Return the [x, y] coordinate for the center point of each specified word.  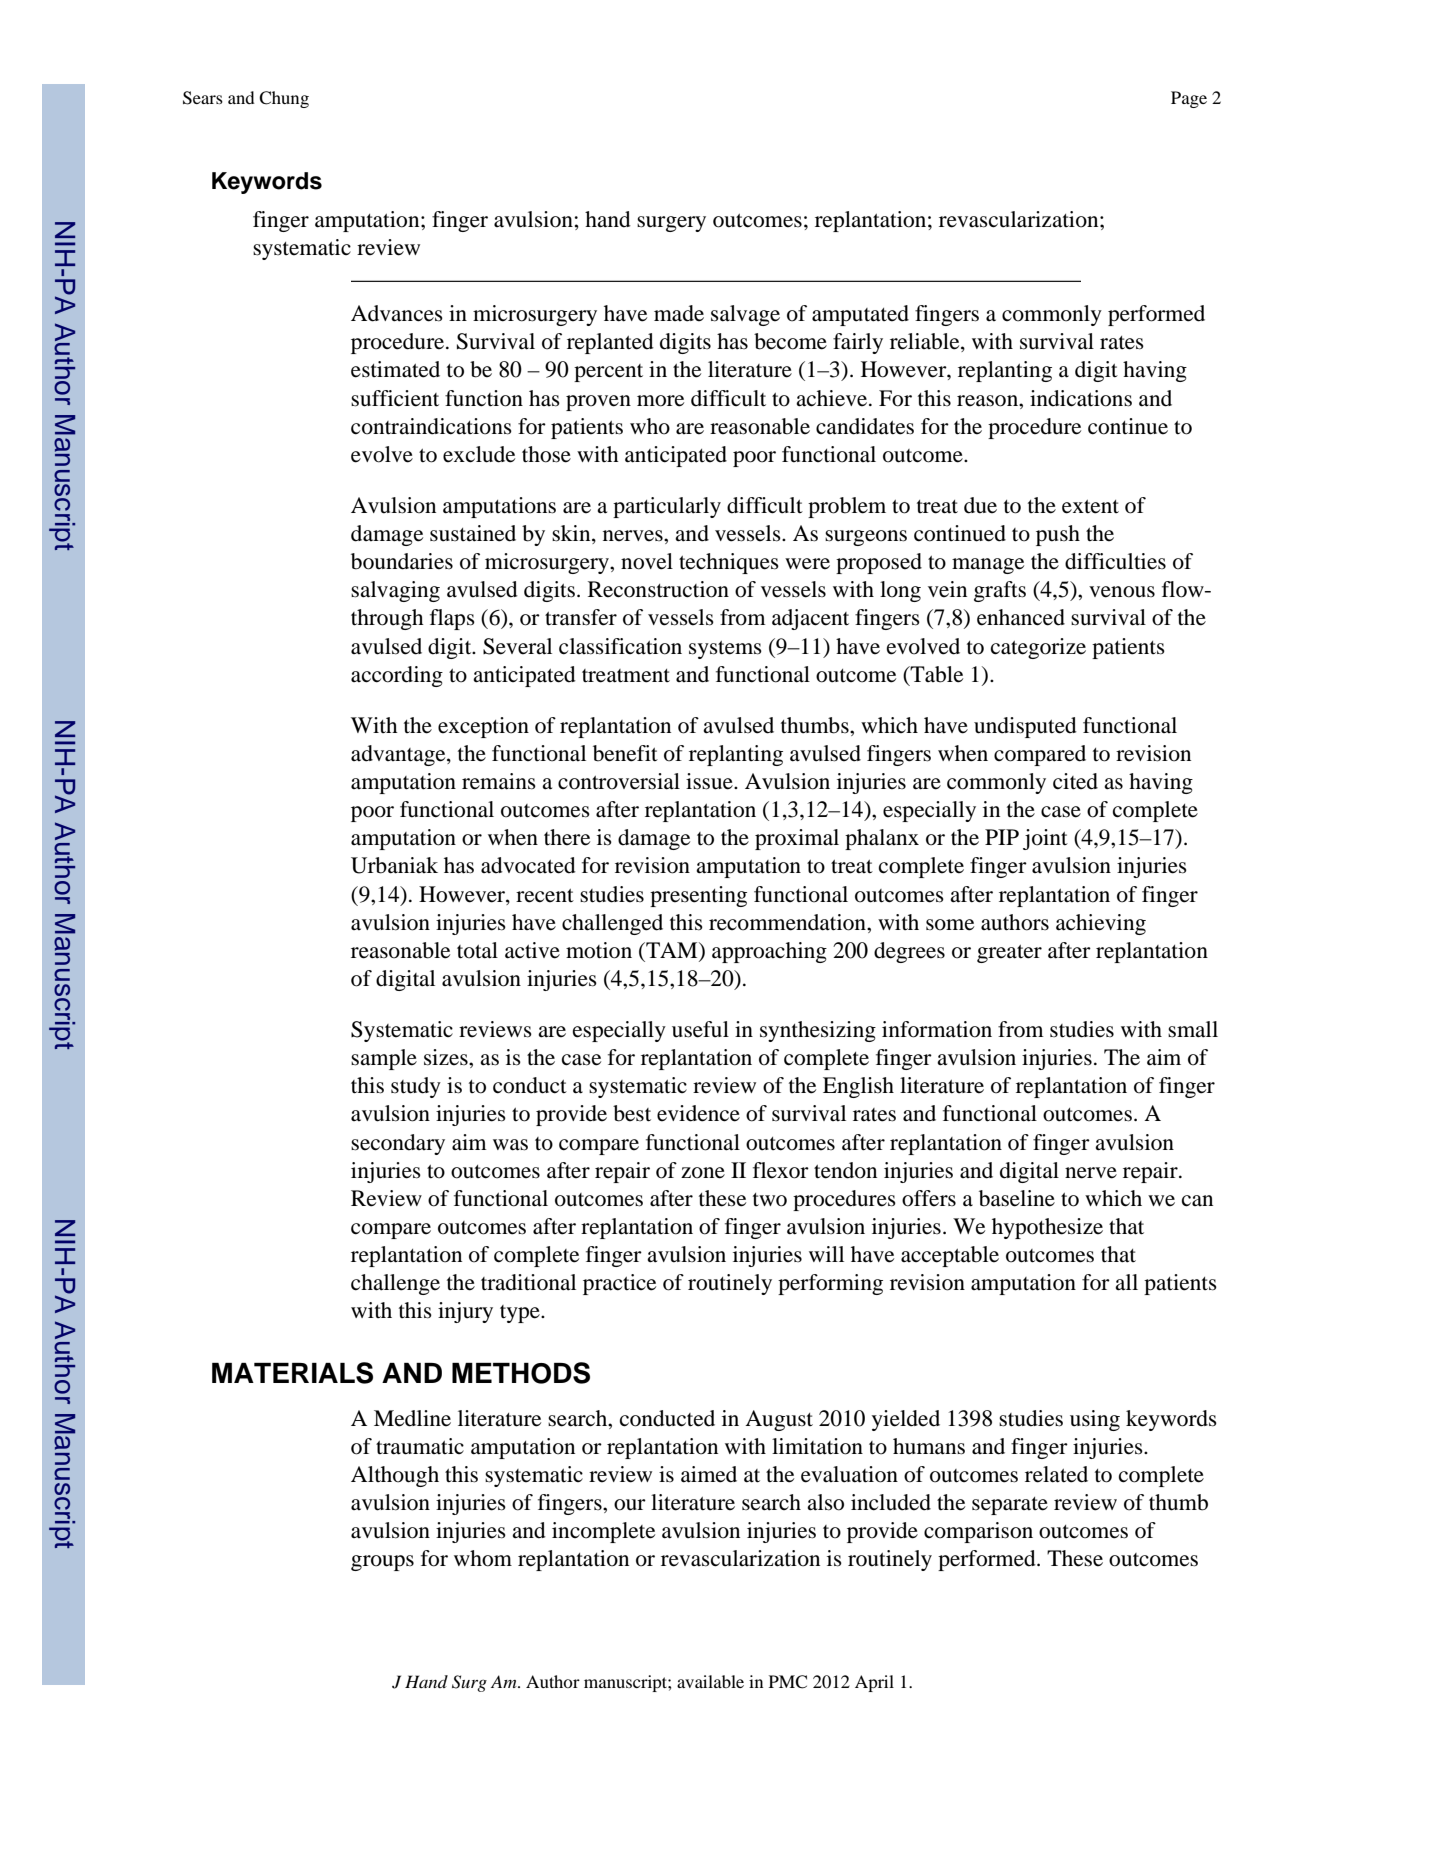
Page [1189, 99]
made [679, 313]
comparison [978, 1532]
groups [382, 1563]
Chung [284, 99]
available [710, 1681]
